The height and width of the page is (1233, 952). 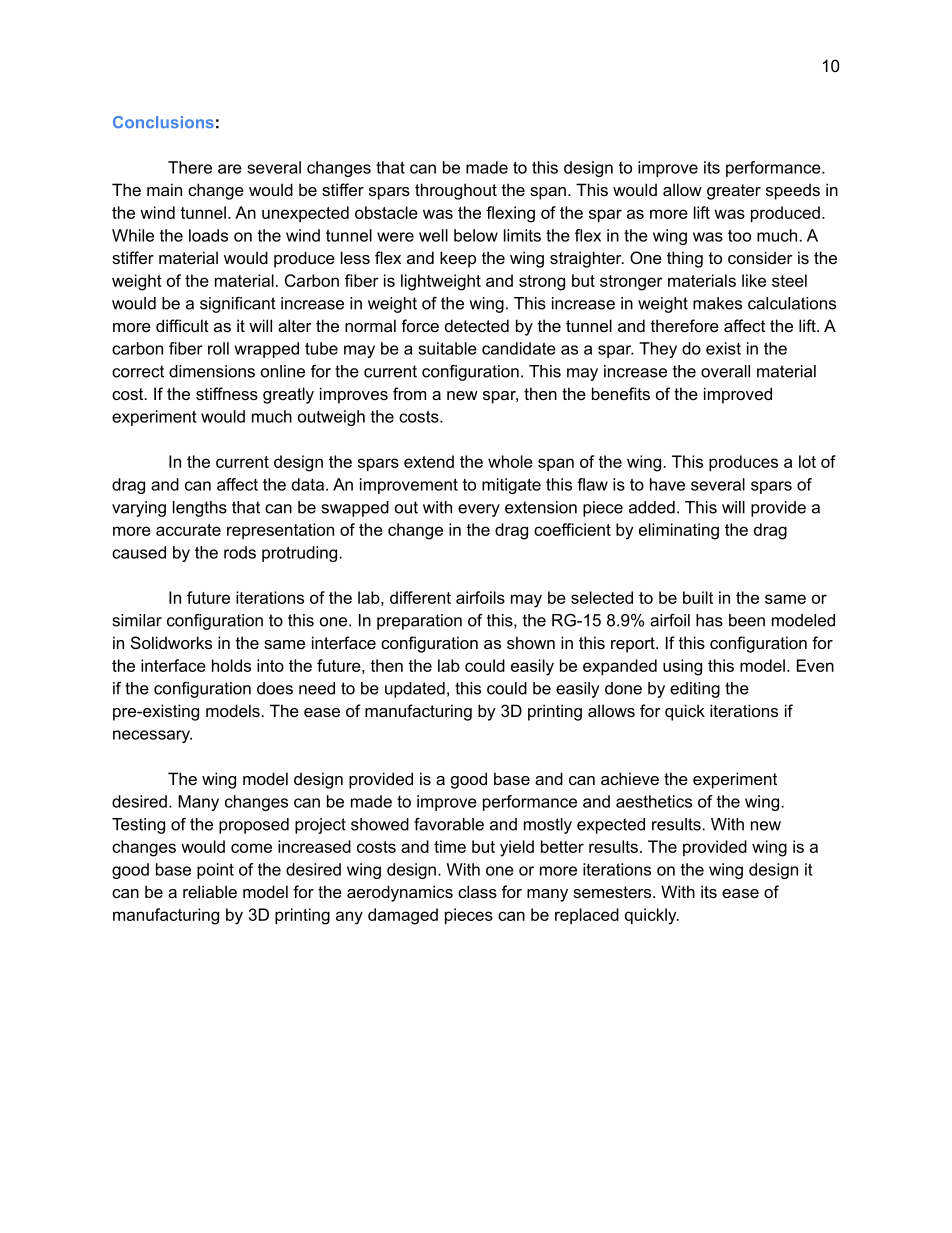 I want to click on throughout, so click(x=456, y=191).
